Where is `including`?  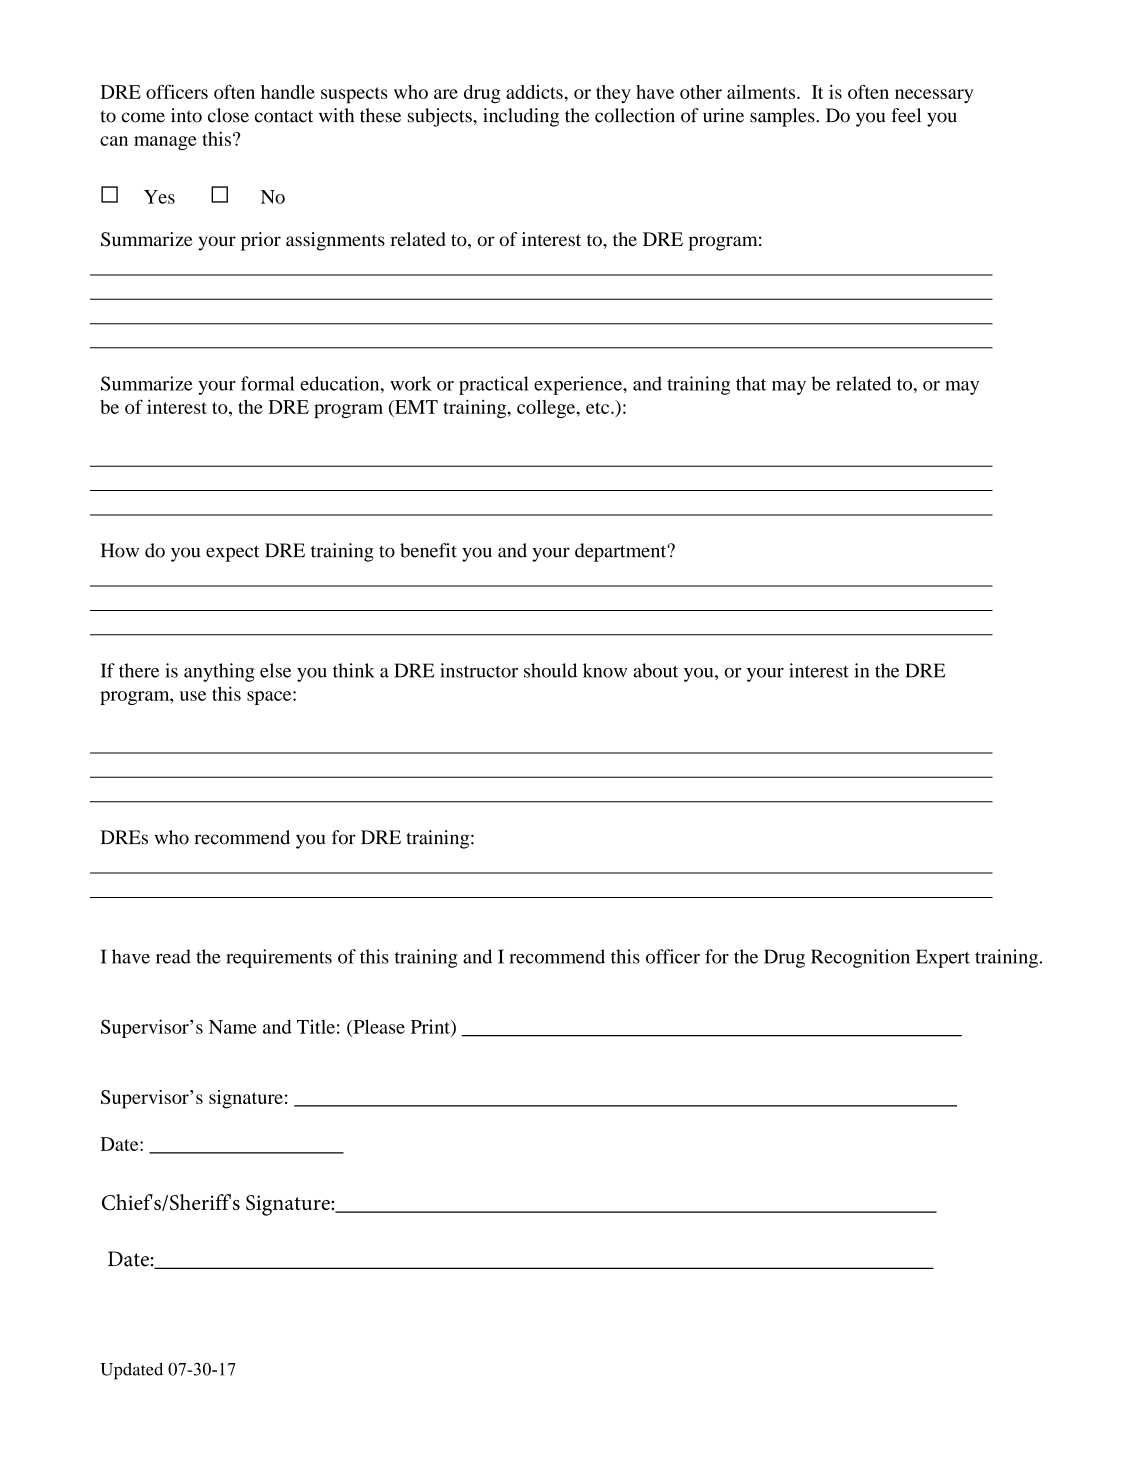 including is located at coordinates (521, 117).
